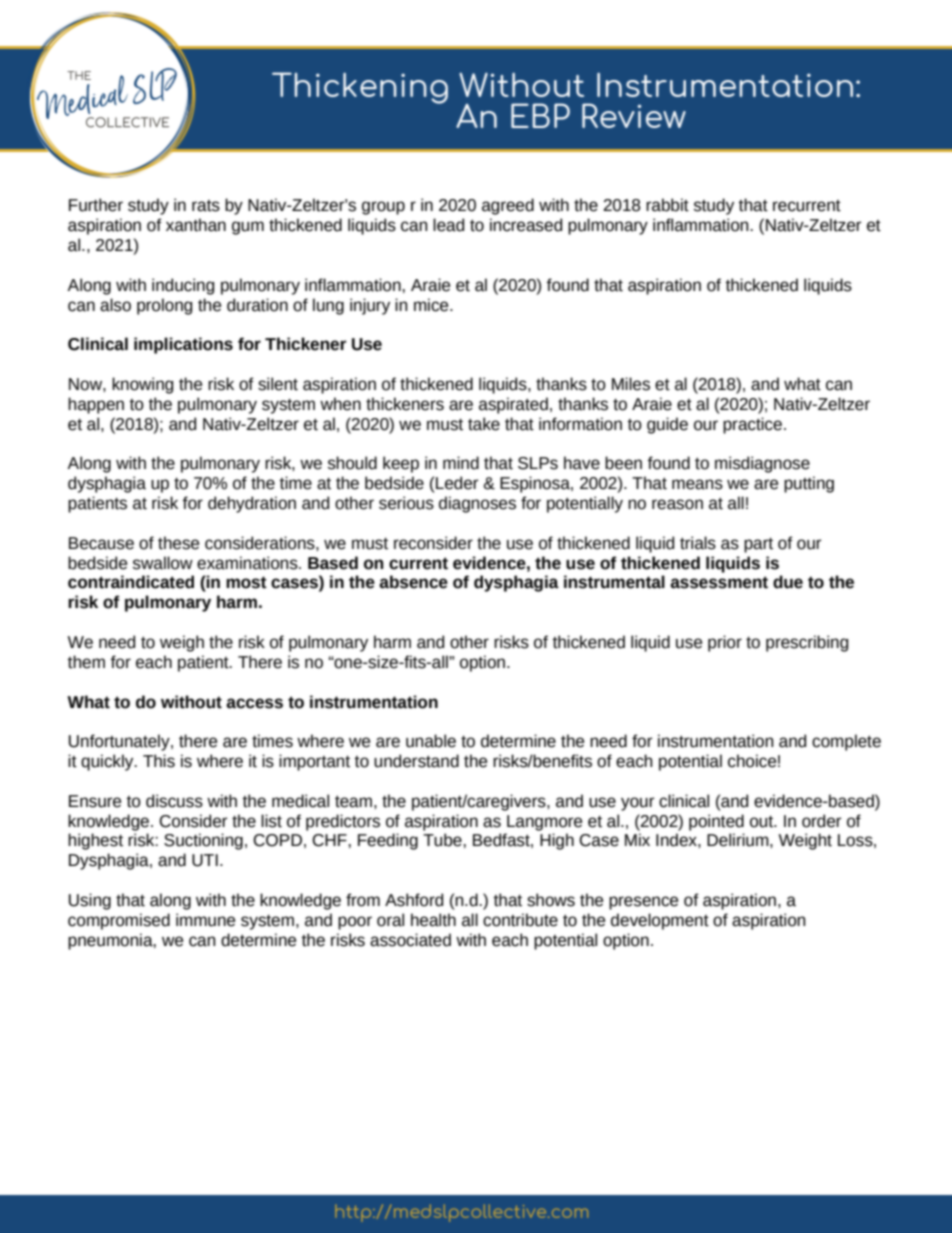 The width and height of the image is (952, 1233). Describe the element at coordinates (634, 115) in the image. I see `Review` at that location.
